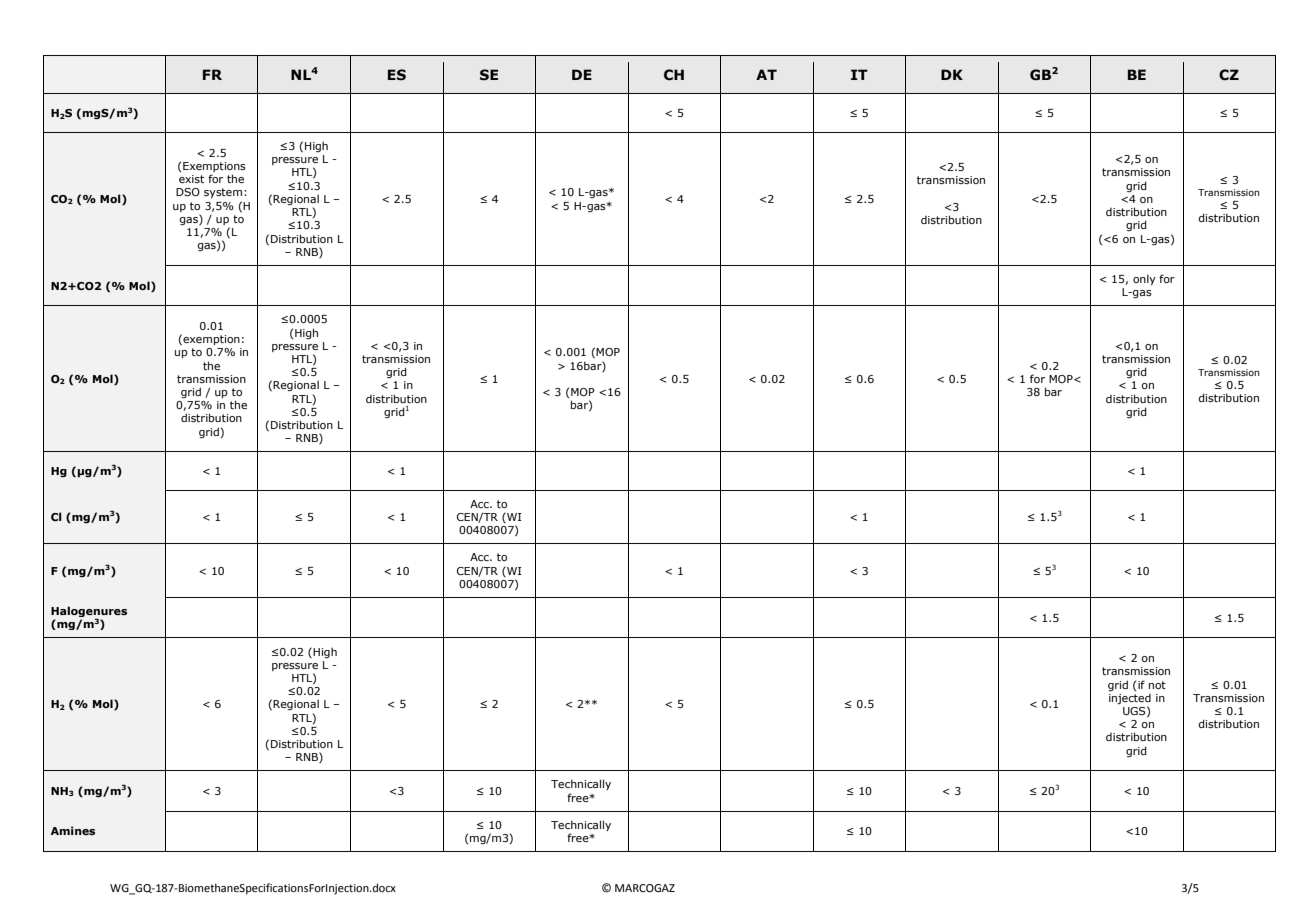  I want to click on DSO, so click(188, 192).
